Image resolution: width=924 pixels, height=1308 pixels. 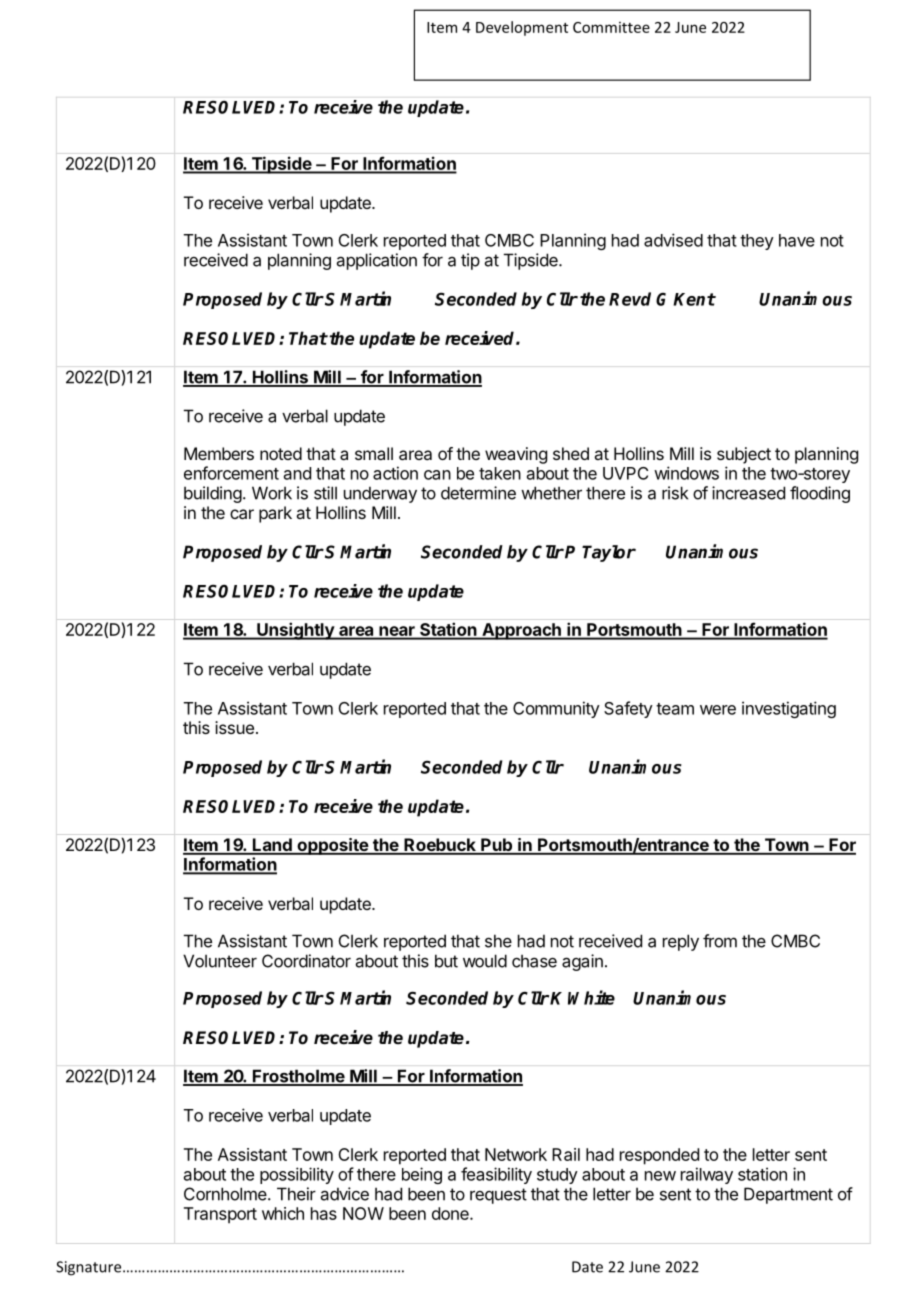 What do you see at coordinates (611, 27) in the image?
I see `Committee` at bounding box center [611, 27].
